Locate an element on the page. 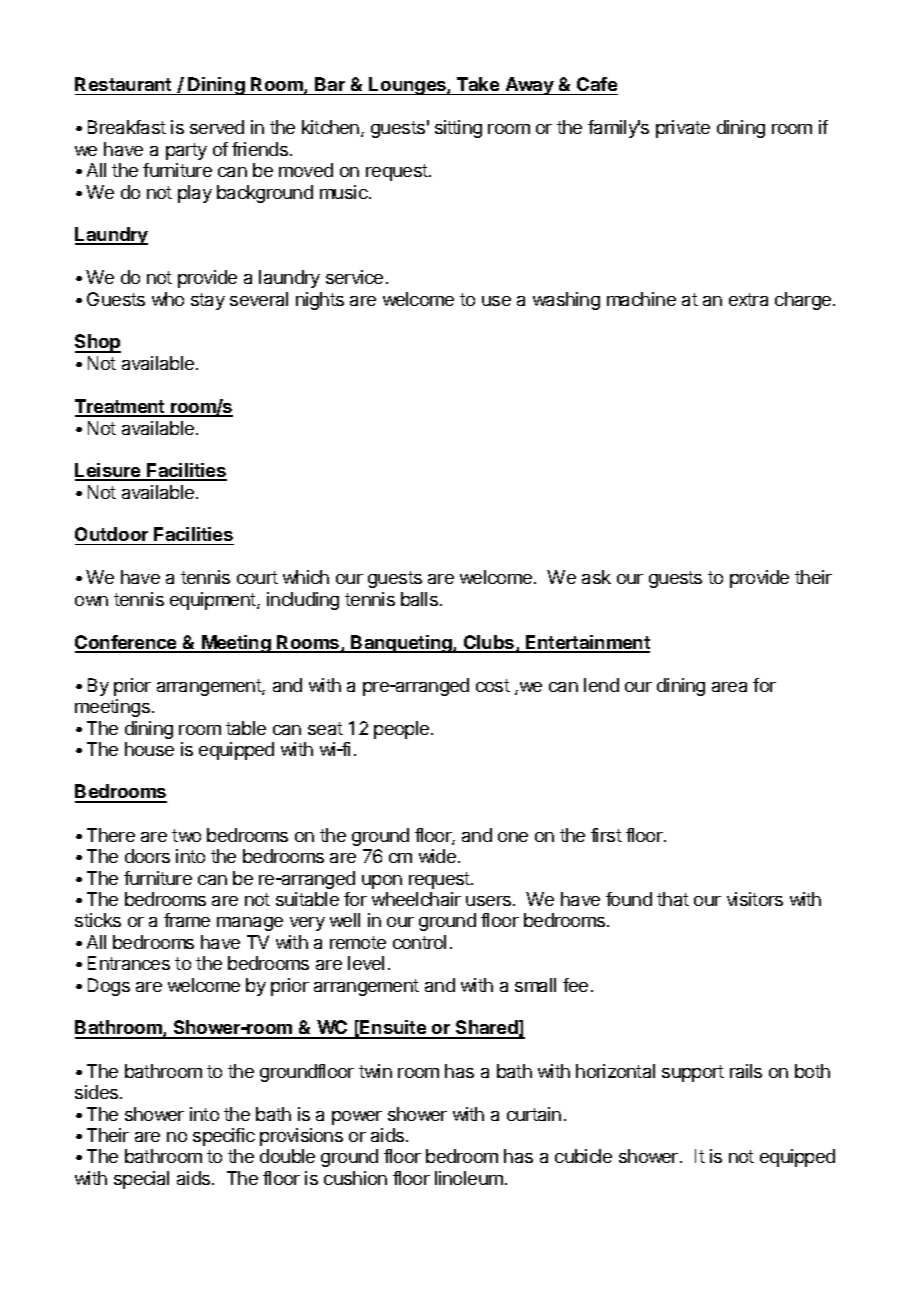 The width and height of the document is (924, 1308). wide is located at coordinates (437, 856).
